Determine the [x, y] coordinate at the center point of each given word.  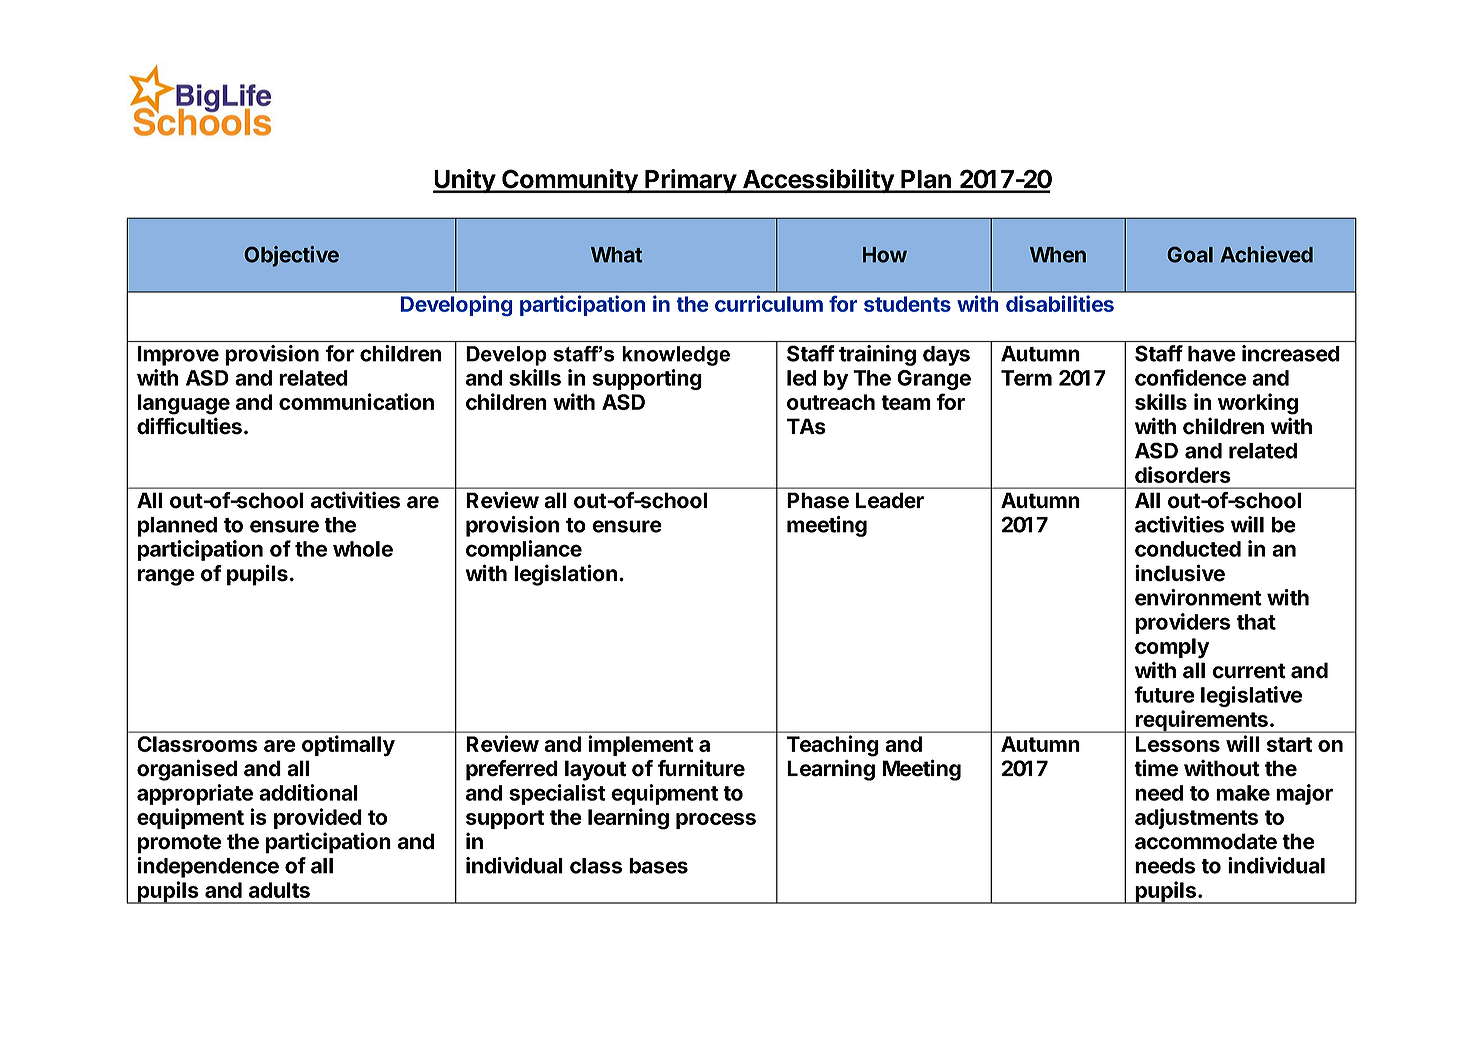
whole [363, 549]
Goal [1190, 255]
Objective [291, 256]
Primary [690, 181]
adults [279, 890]
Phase [818, 500]
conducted [1188, 549]
